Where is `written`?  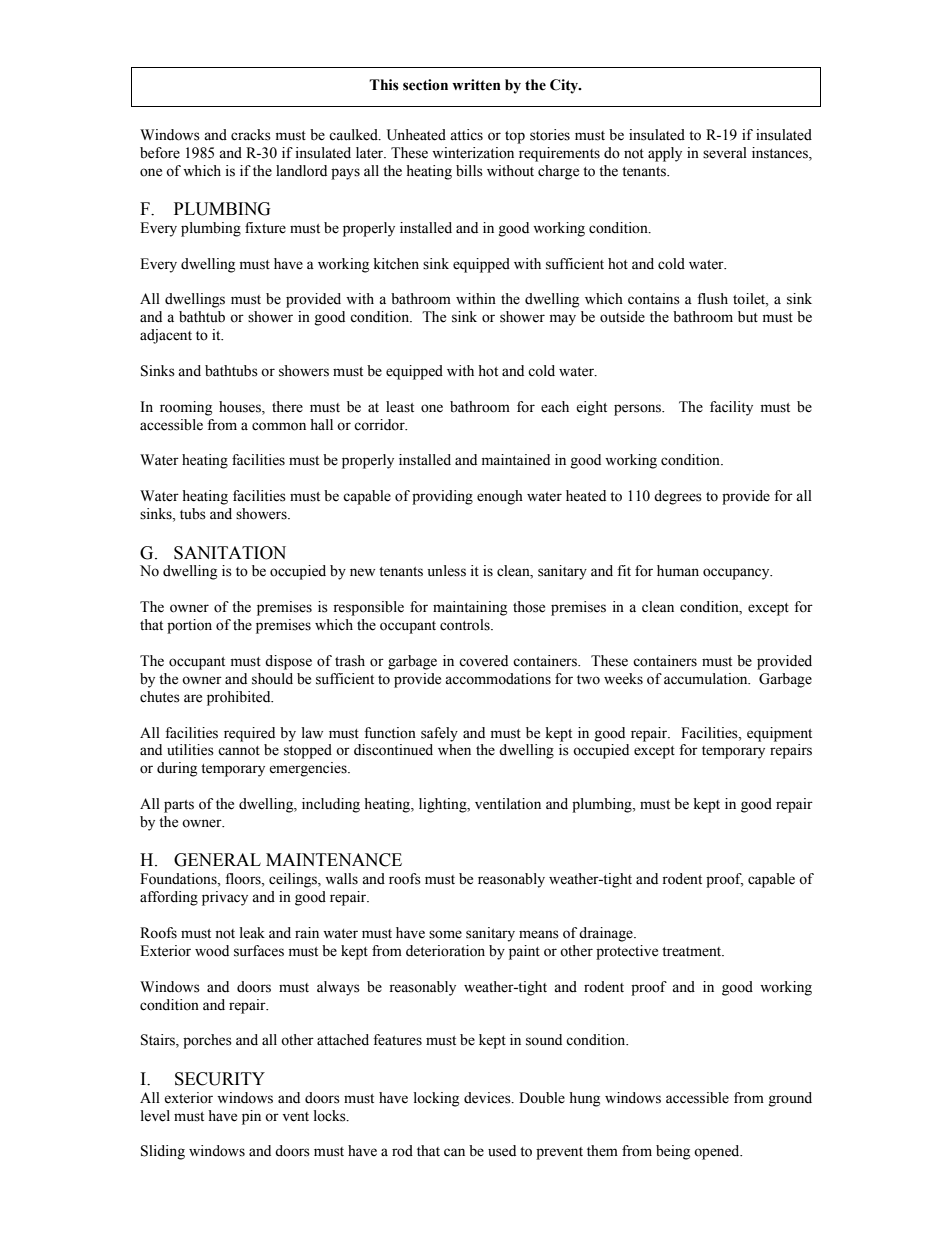
written is located at coordinates (476, 85).
